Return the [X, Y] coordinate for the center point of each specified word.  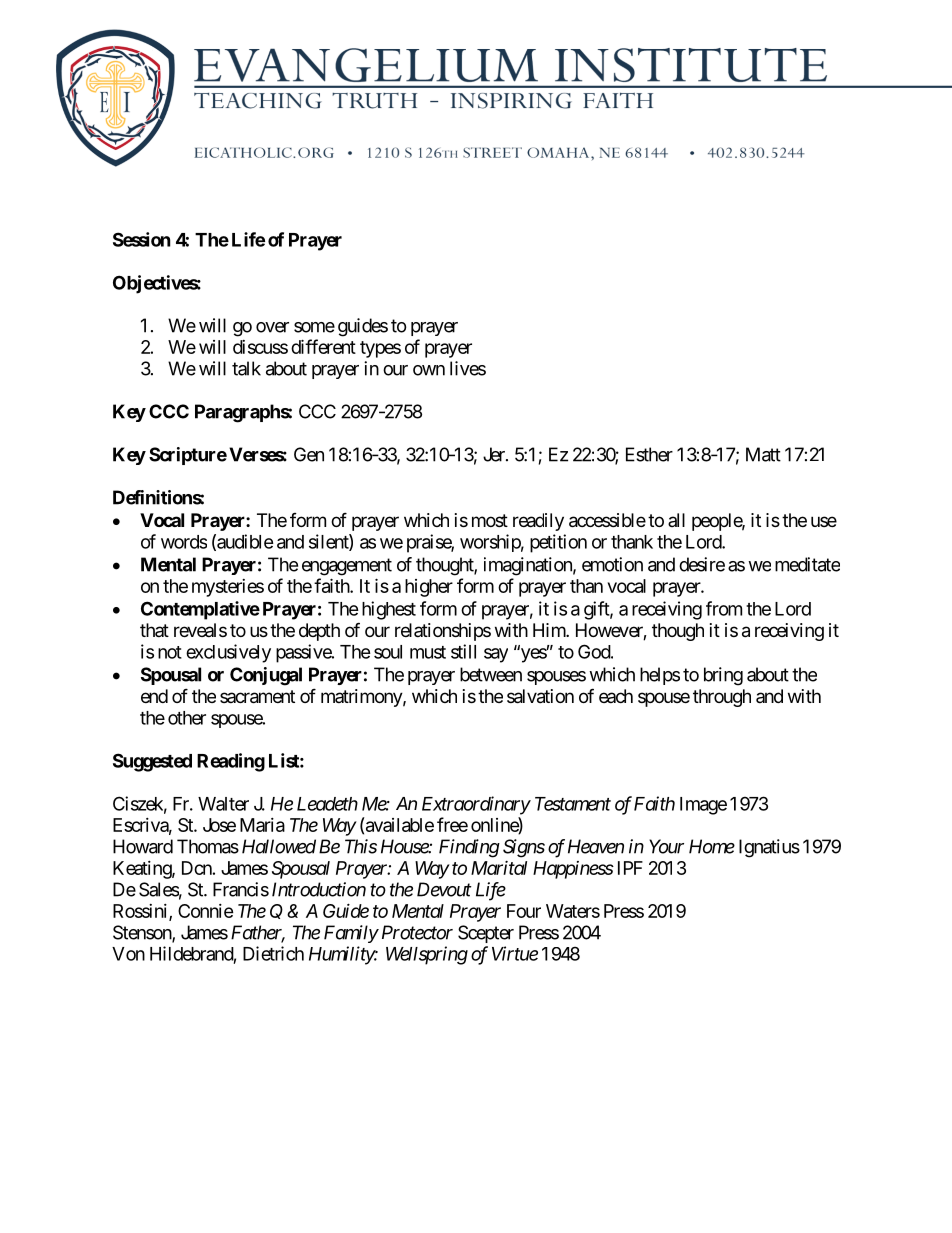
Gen [309, 454]
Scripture [188, 456]
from [724, 608]
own [429, 370]
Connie [206, 911]
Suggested [152, 762]
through [722, 698]
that [154, 630]
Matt [763, 454]
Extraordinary [476, 805]
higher [429, 588]
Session [142, 239]
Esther [649, 454]
